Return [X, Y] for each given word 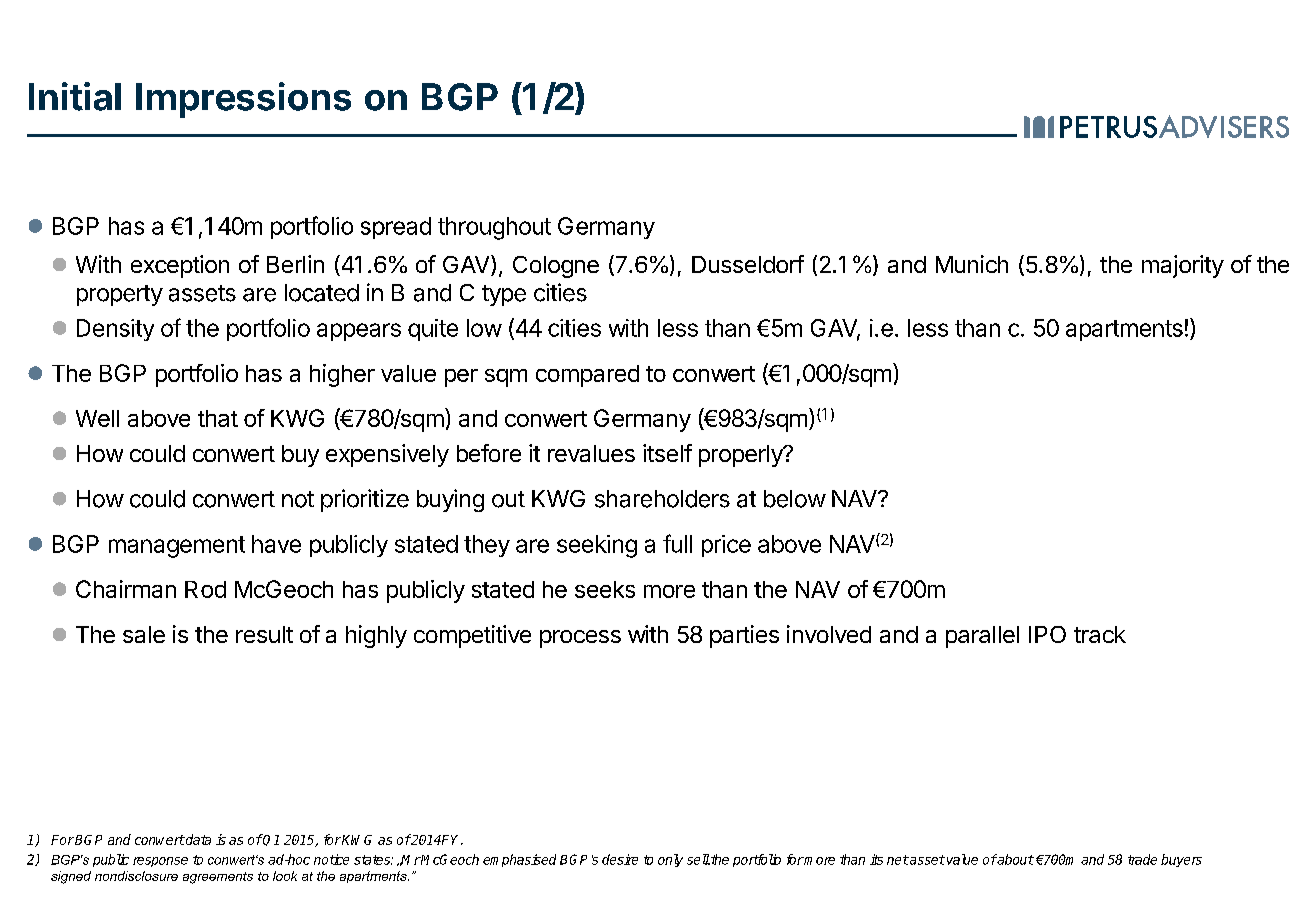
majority [1183, 266]
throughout [494, 228]
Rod [205, 589]
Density [115, 330]
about [1015, 859]
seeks [605, 589]
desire [620, 859]
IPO [1047, 634]
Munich [972, 264]
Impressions [243, 100]
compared [587, 376]
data [197, 839]
